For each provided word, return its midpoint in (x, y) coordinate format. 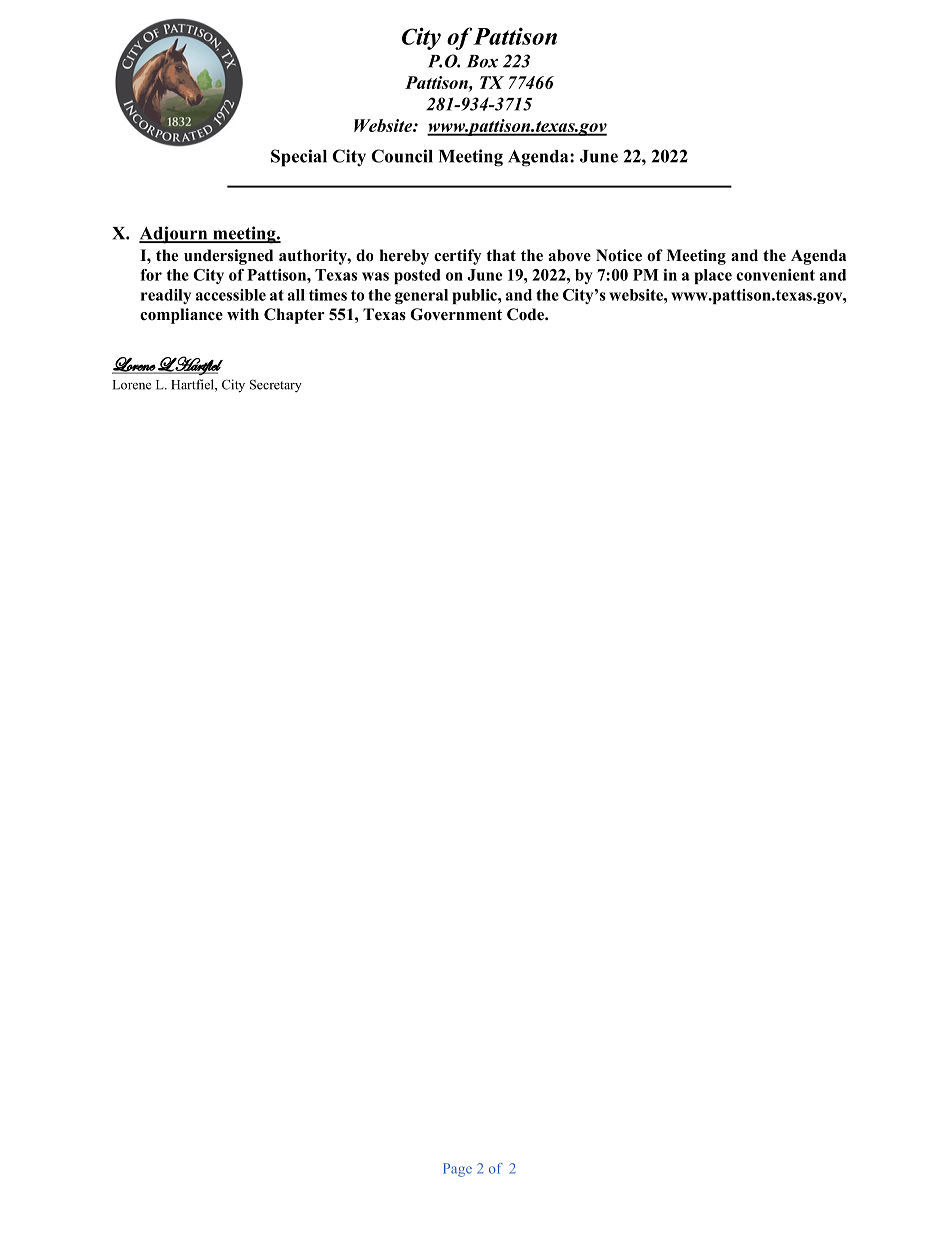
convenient (775, 275)
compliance (181, 316)
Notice (619, 255)
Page (457, 1170)
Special (299, 158)
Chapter (294, 316)
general (421, 296)
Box (482, 61)
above (570, 255)
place (713, 276)
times (328, 295)
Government (456, 314)
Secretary (276, 385)
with (243, 314)
